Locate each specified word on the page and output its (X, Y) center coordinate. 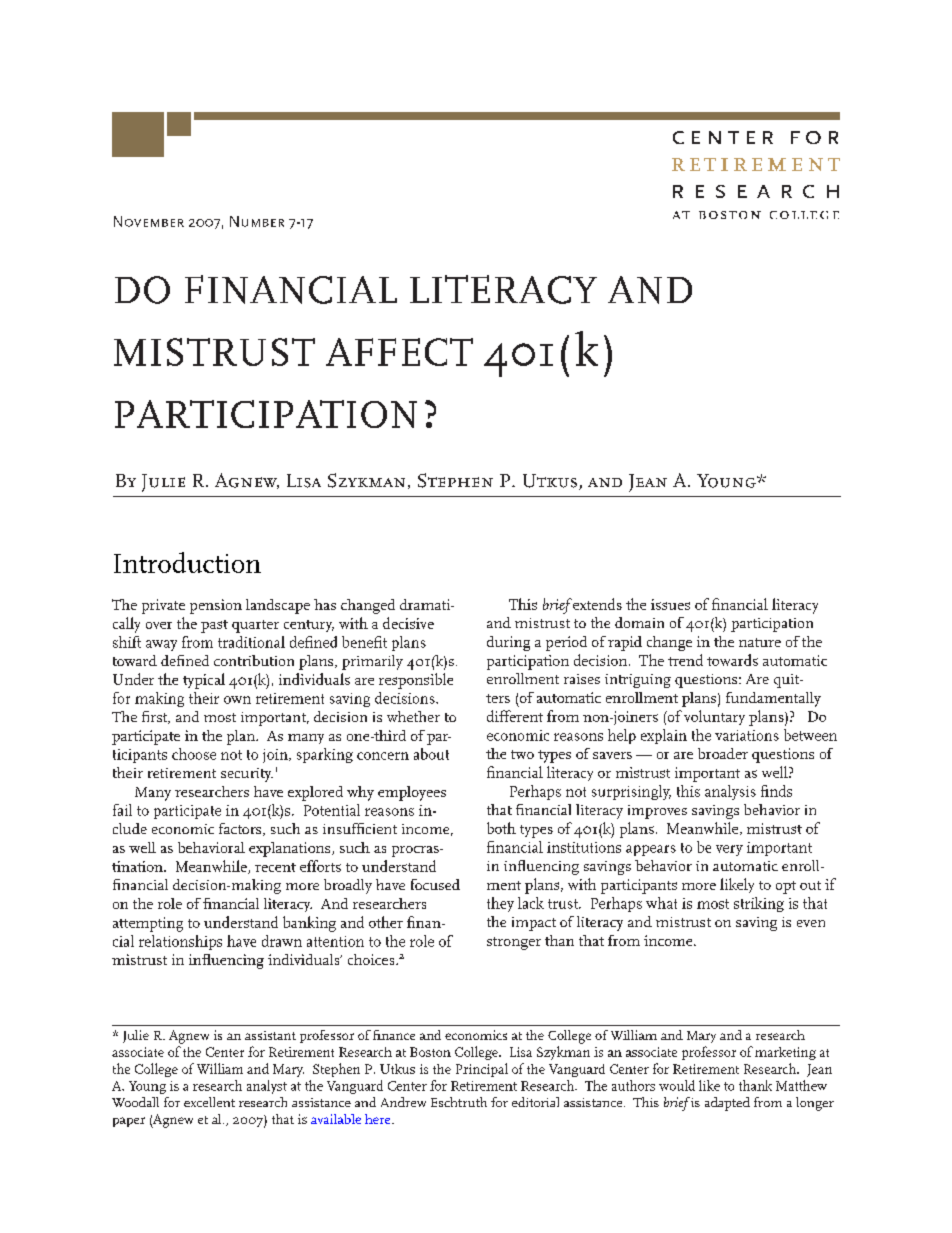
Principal (482, 1070)
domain (639, 622)
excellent (209, 1102)
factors (241, 829)
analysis (730, 792)
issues (670, 604)
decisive (408, 623)
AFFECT (399, 352)
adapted (727, 1104)
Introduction (187, 562)
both (501, 828)
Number (257, 221)
